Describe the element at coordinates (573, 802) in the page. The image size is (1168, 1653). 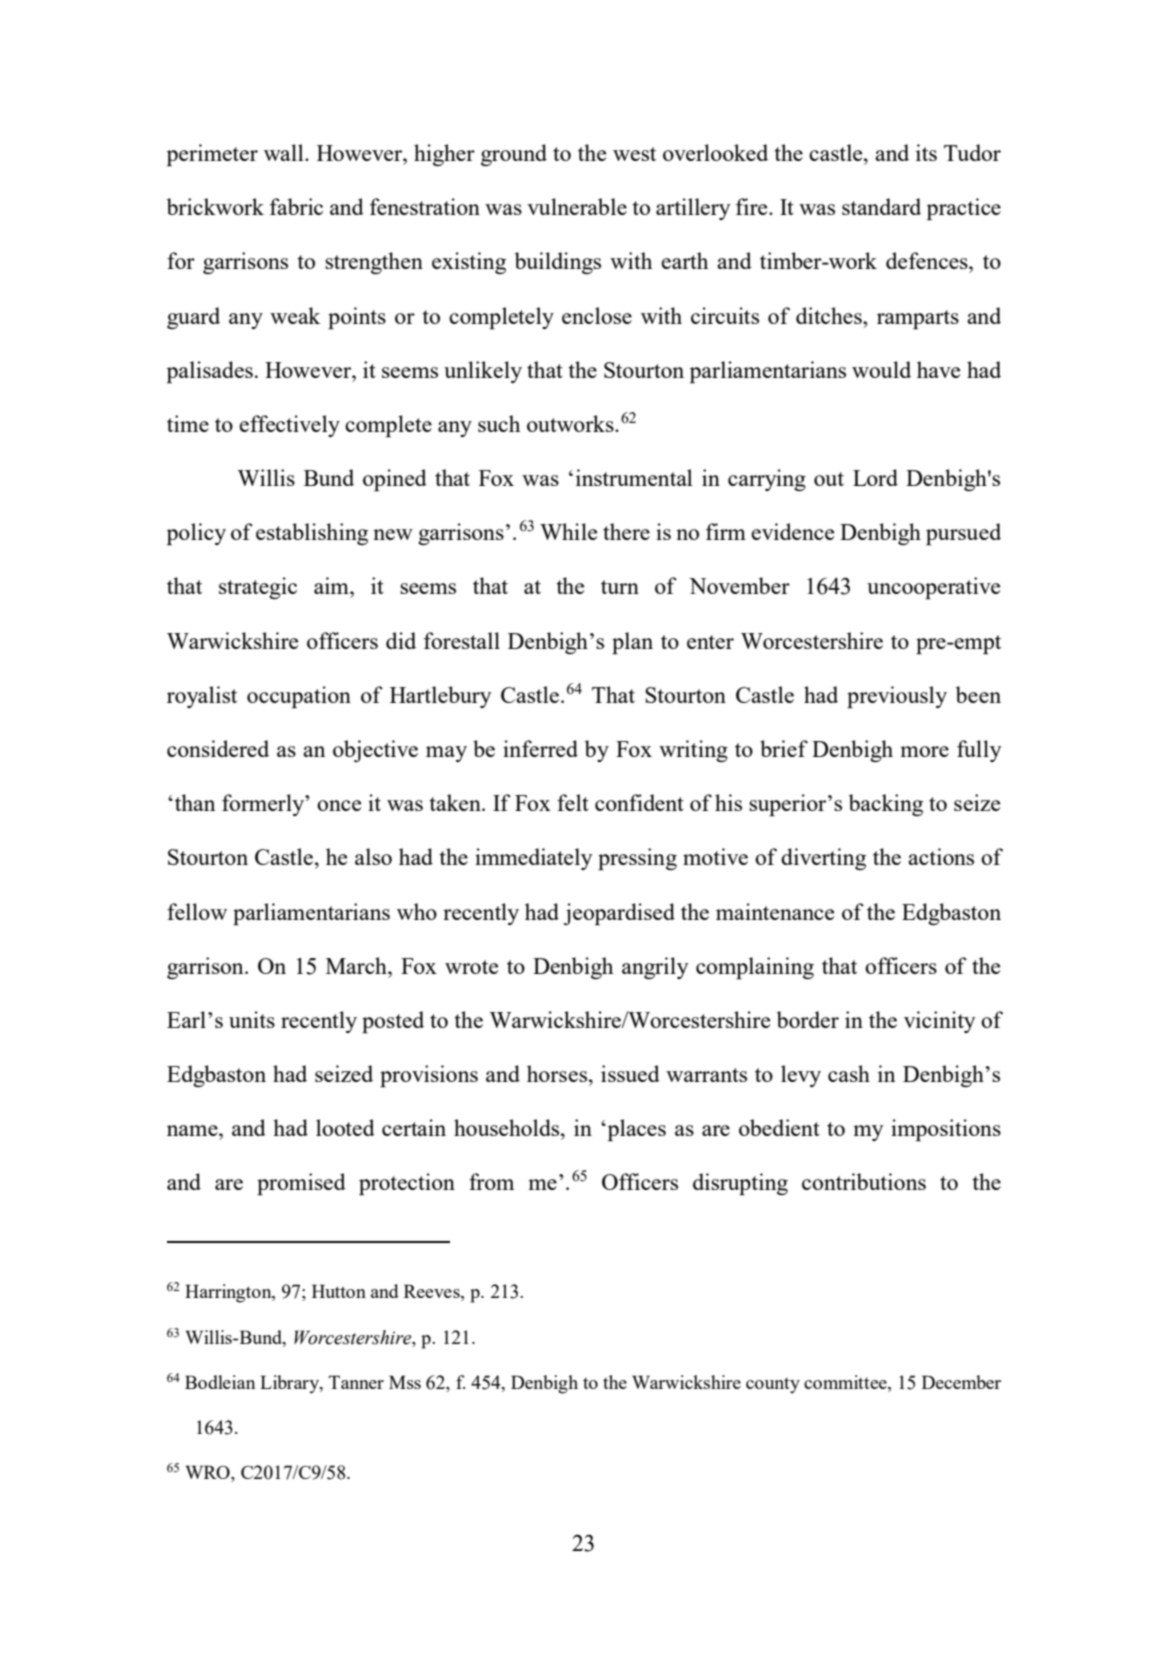
I see `felt` at that location.
